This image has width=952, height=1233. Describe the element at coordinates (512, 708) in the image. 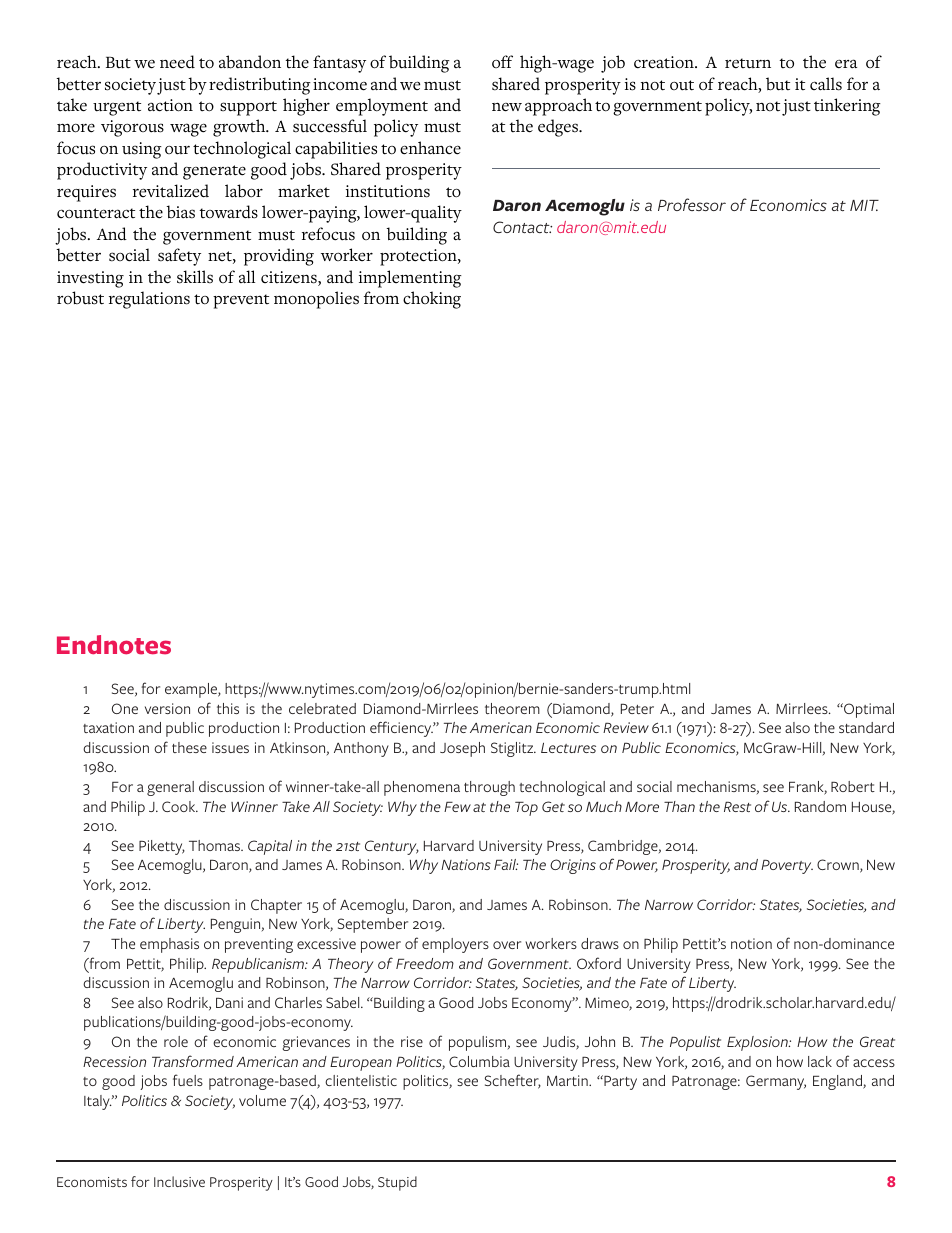

I see `theorem` at that location.
